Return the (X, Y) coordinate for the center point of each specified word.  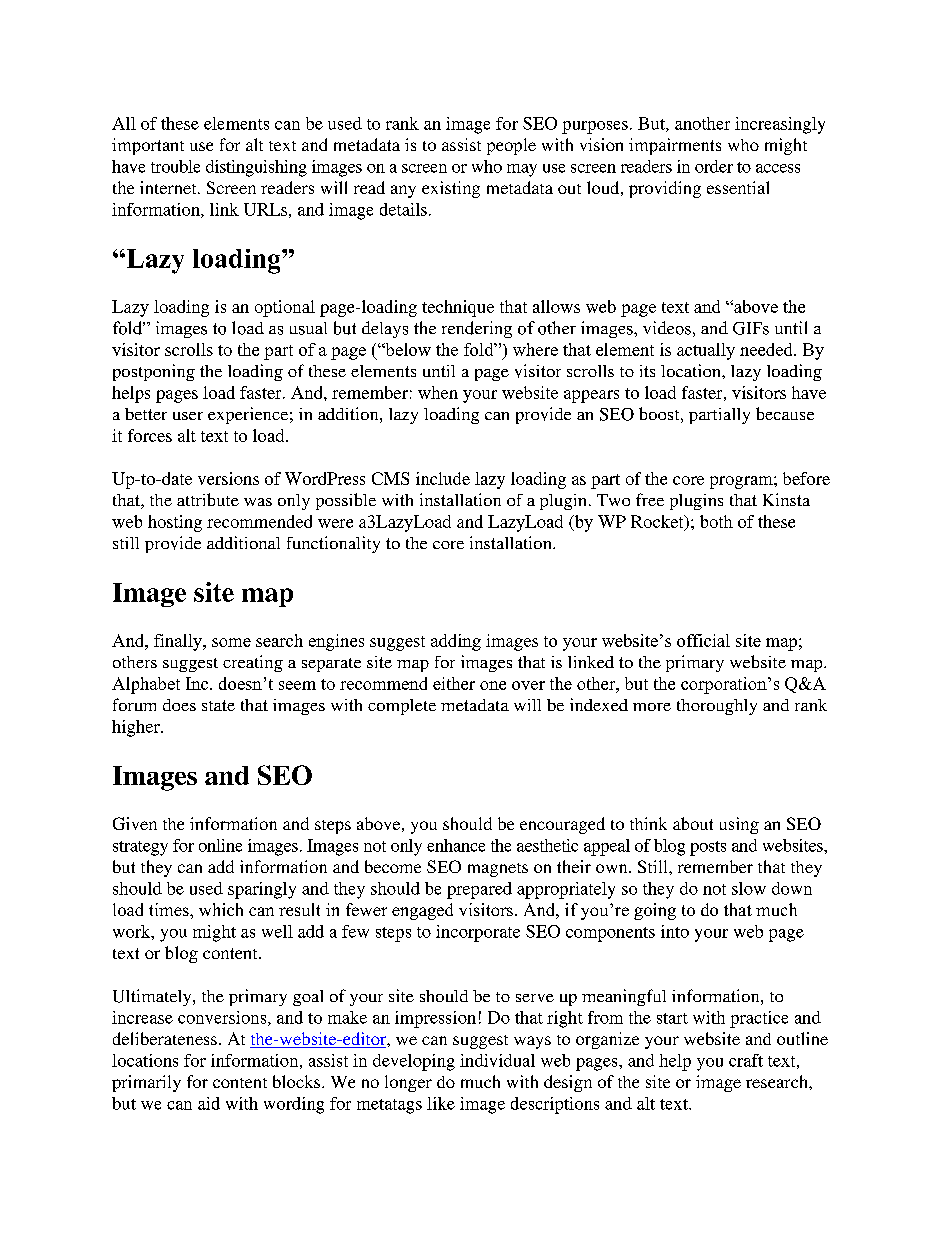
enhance (456, 845)
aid (209, 1103)
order (714, 166)
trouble (175, 166)
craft (746, 1060)
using (739, 825)
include (443, 478)
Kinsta (786, 499)
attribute (208, 499)
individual (497, 1060)
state (218, 705)
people (511, 146)
